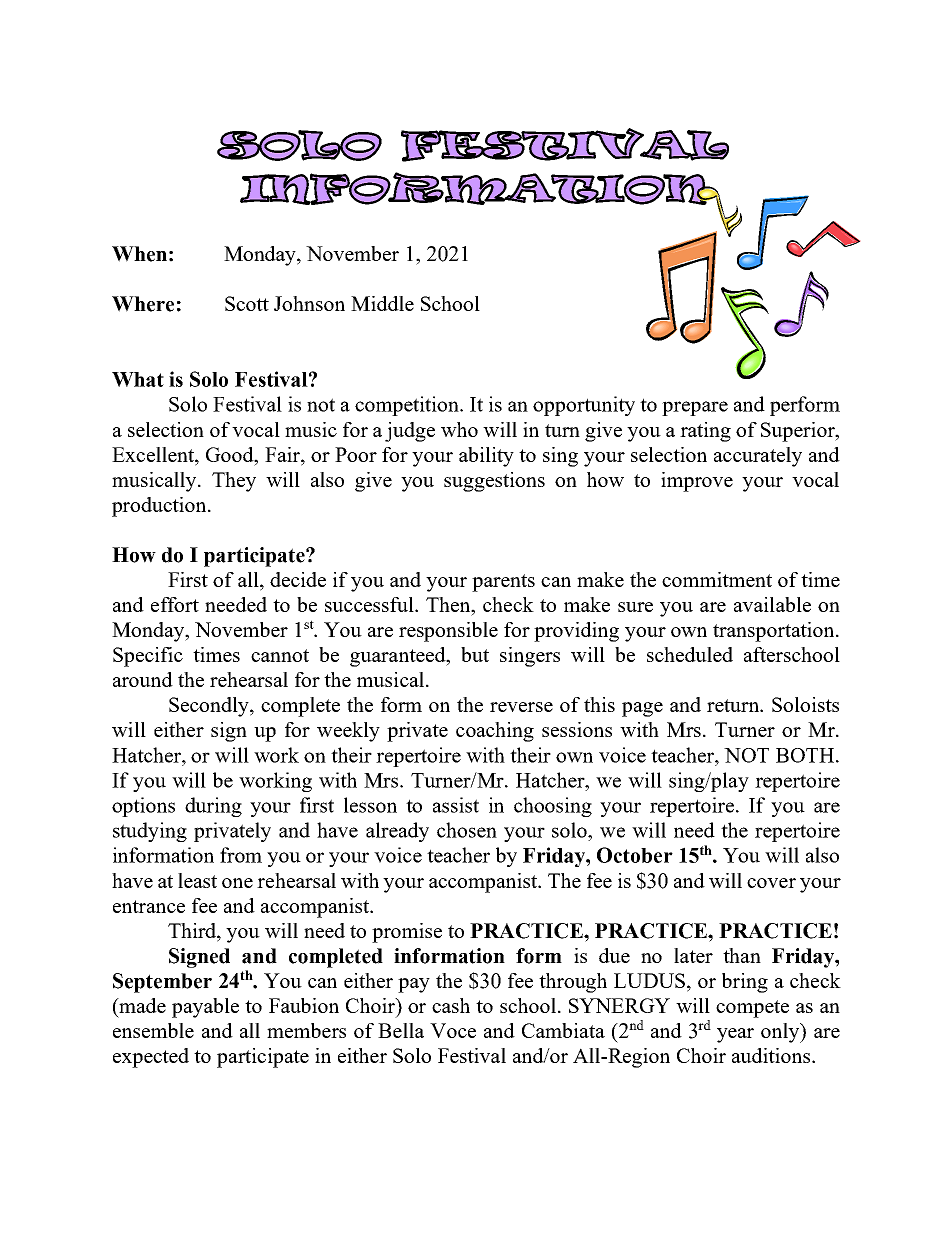  Describe the element at coordinates (735, 1035) in the image. I see `year` at that location.
